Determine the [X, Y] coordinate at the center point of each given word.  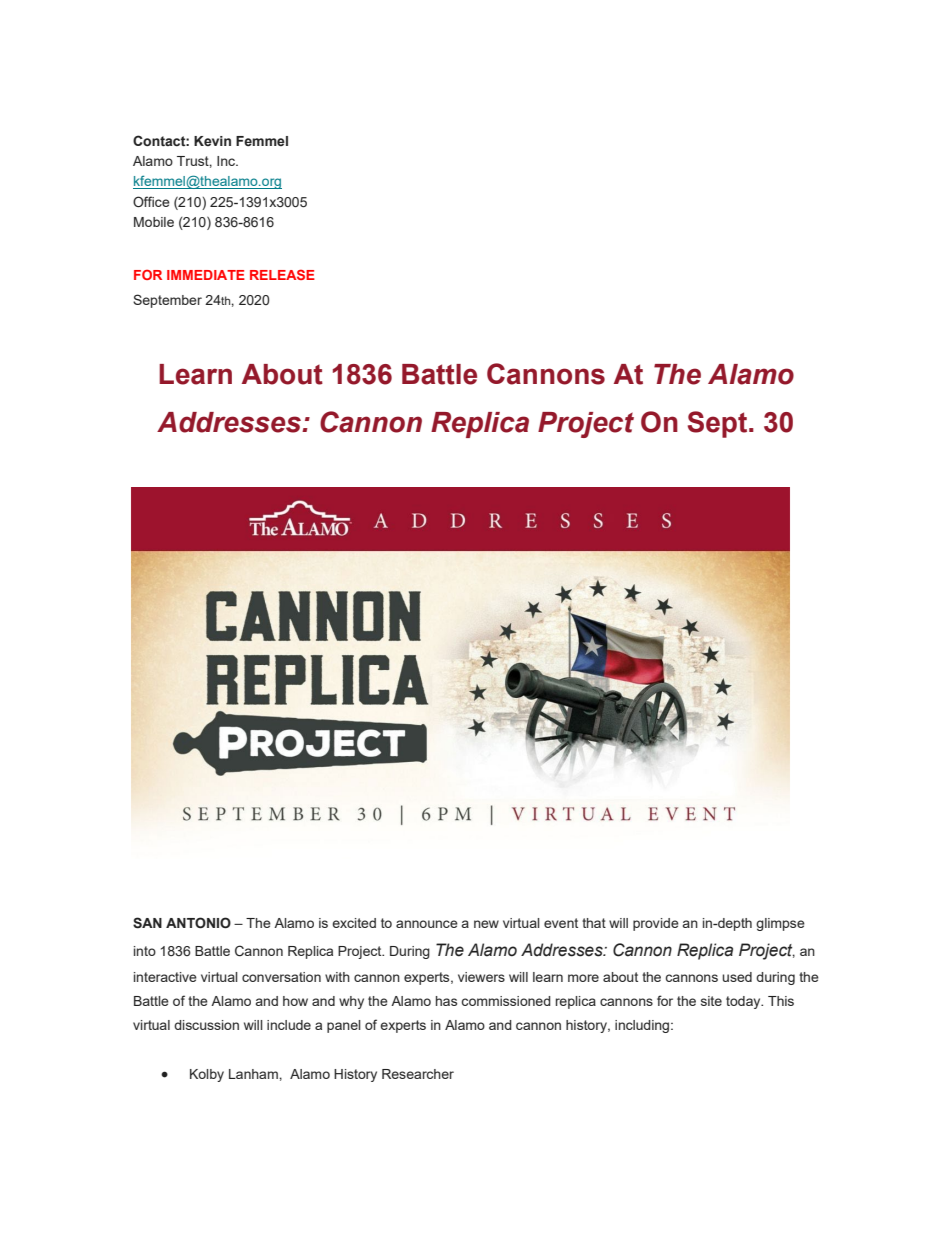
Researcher [418, 1074]
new [486, 924]
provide [656, 924]
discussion [206, 1025]
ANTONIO [198, 923]
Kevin [212, 141]
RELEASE [282, 274]
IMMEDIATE [206, 275]
